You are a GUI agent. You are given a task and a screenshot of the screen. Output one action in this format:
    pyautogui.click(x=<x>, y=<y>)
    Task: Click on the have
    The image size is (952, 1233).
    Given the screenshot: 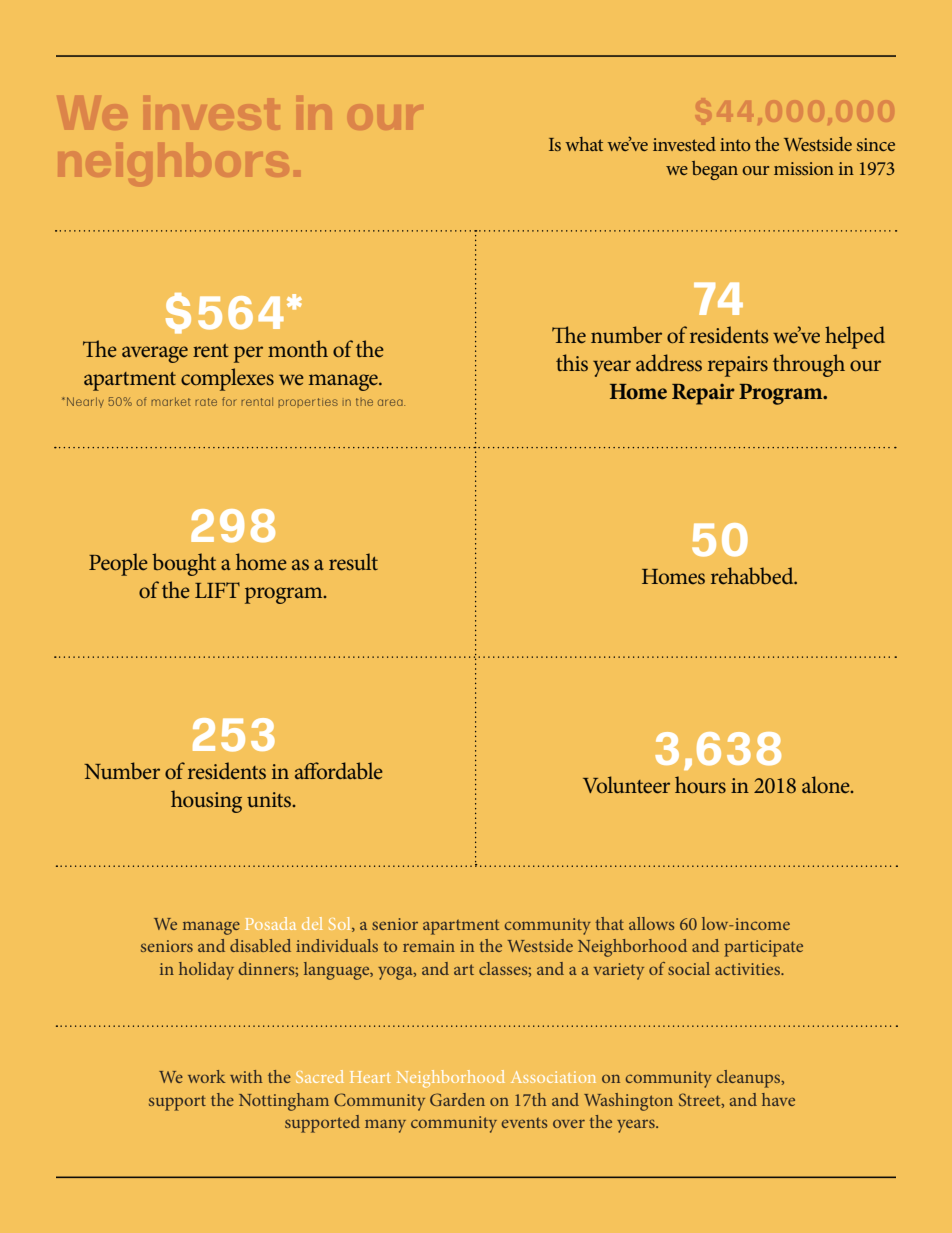 What is the action you would take?
    pyautogui.click(x=778, y=1099)
